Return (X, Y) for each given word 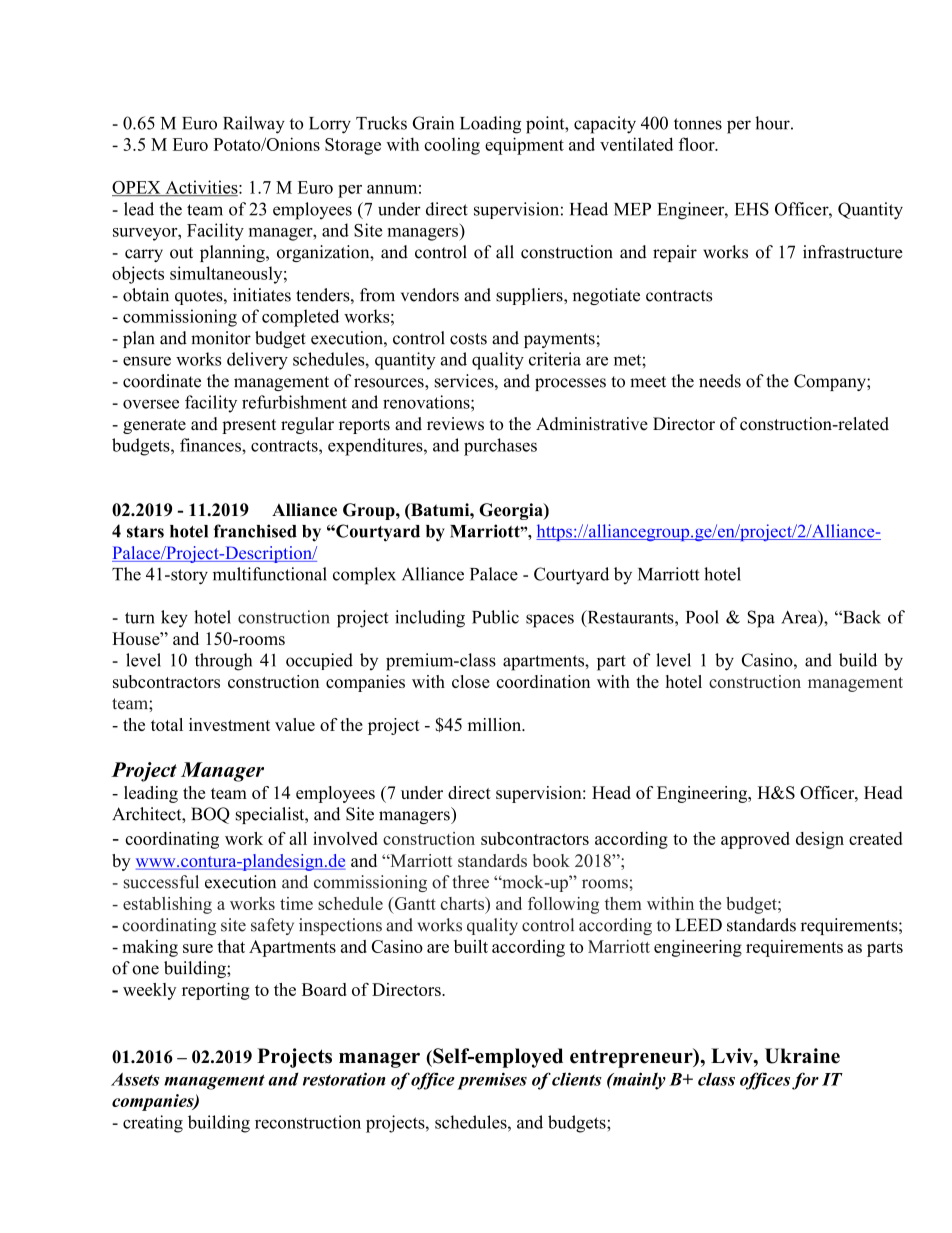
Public (495, 617)
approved (755, 840)
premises (492, 1081)
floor (698, 144)
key (174, 619)
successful (161, 882)
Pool (702, 617)
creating (153, 1124)
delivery (257, 361)
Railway (254, 125)
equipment (524, 146)
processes (570, 384)
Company (831, 382)
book (551, 860)
